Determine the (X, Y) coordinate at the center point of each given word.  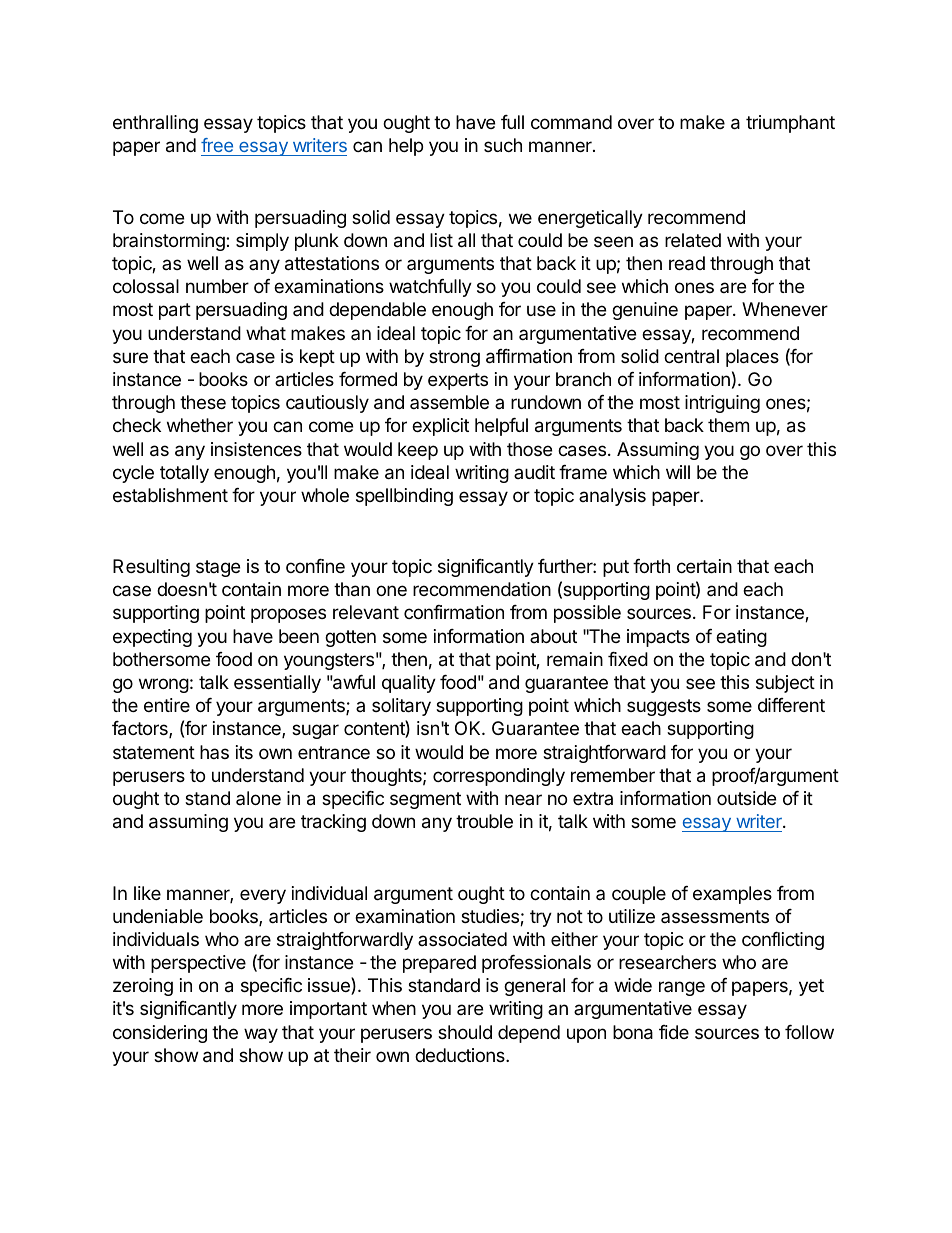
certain (704, 566)
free (218, 147)
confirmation (454, 612)
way (261, 1035)
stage (218, 568)
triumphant (790, 124)
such (503, 145)
